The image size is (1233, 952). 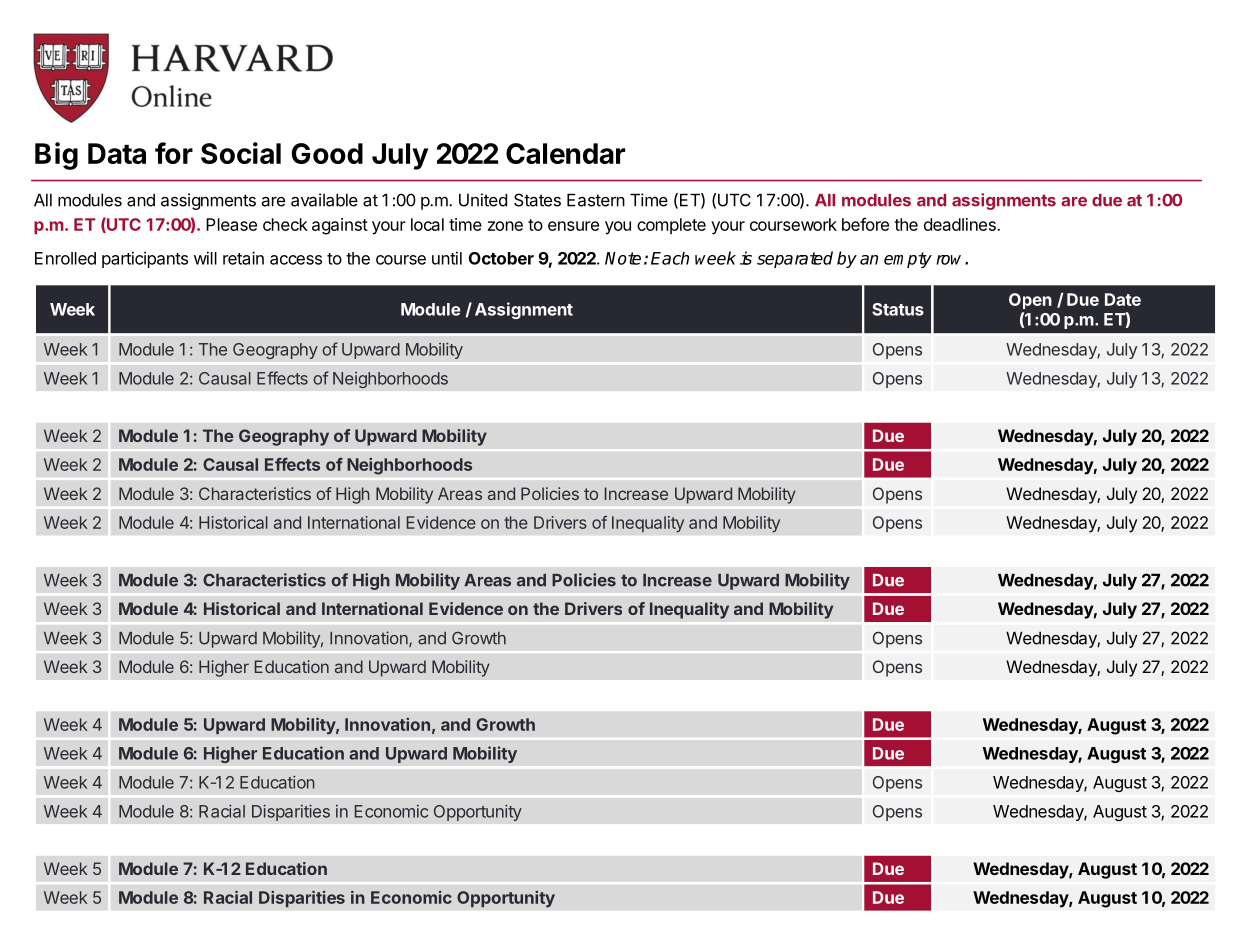 What do you see at coordinates (145, 259) in the image?
I see `participants` at bounding box center [145, 259].
